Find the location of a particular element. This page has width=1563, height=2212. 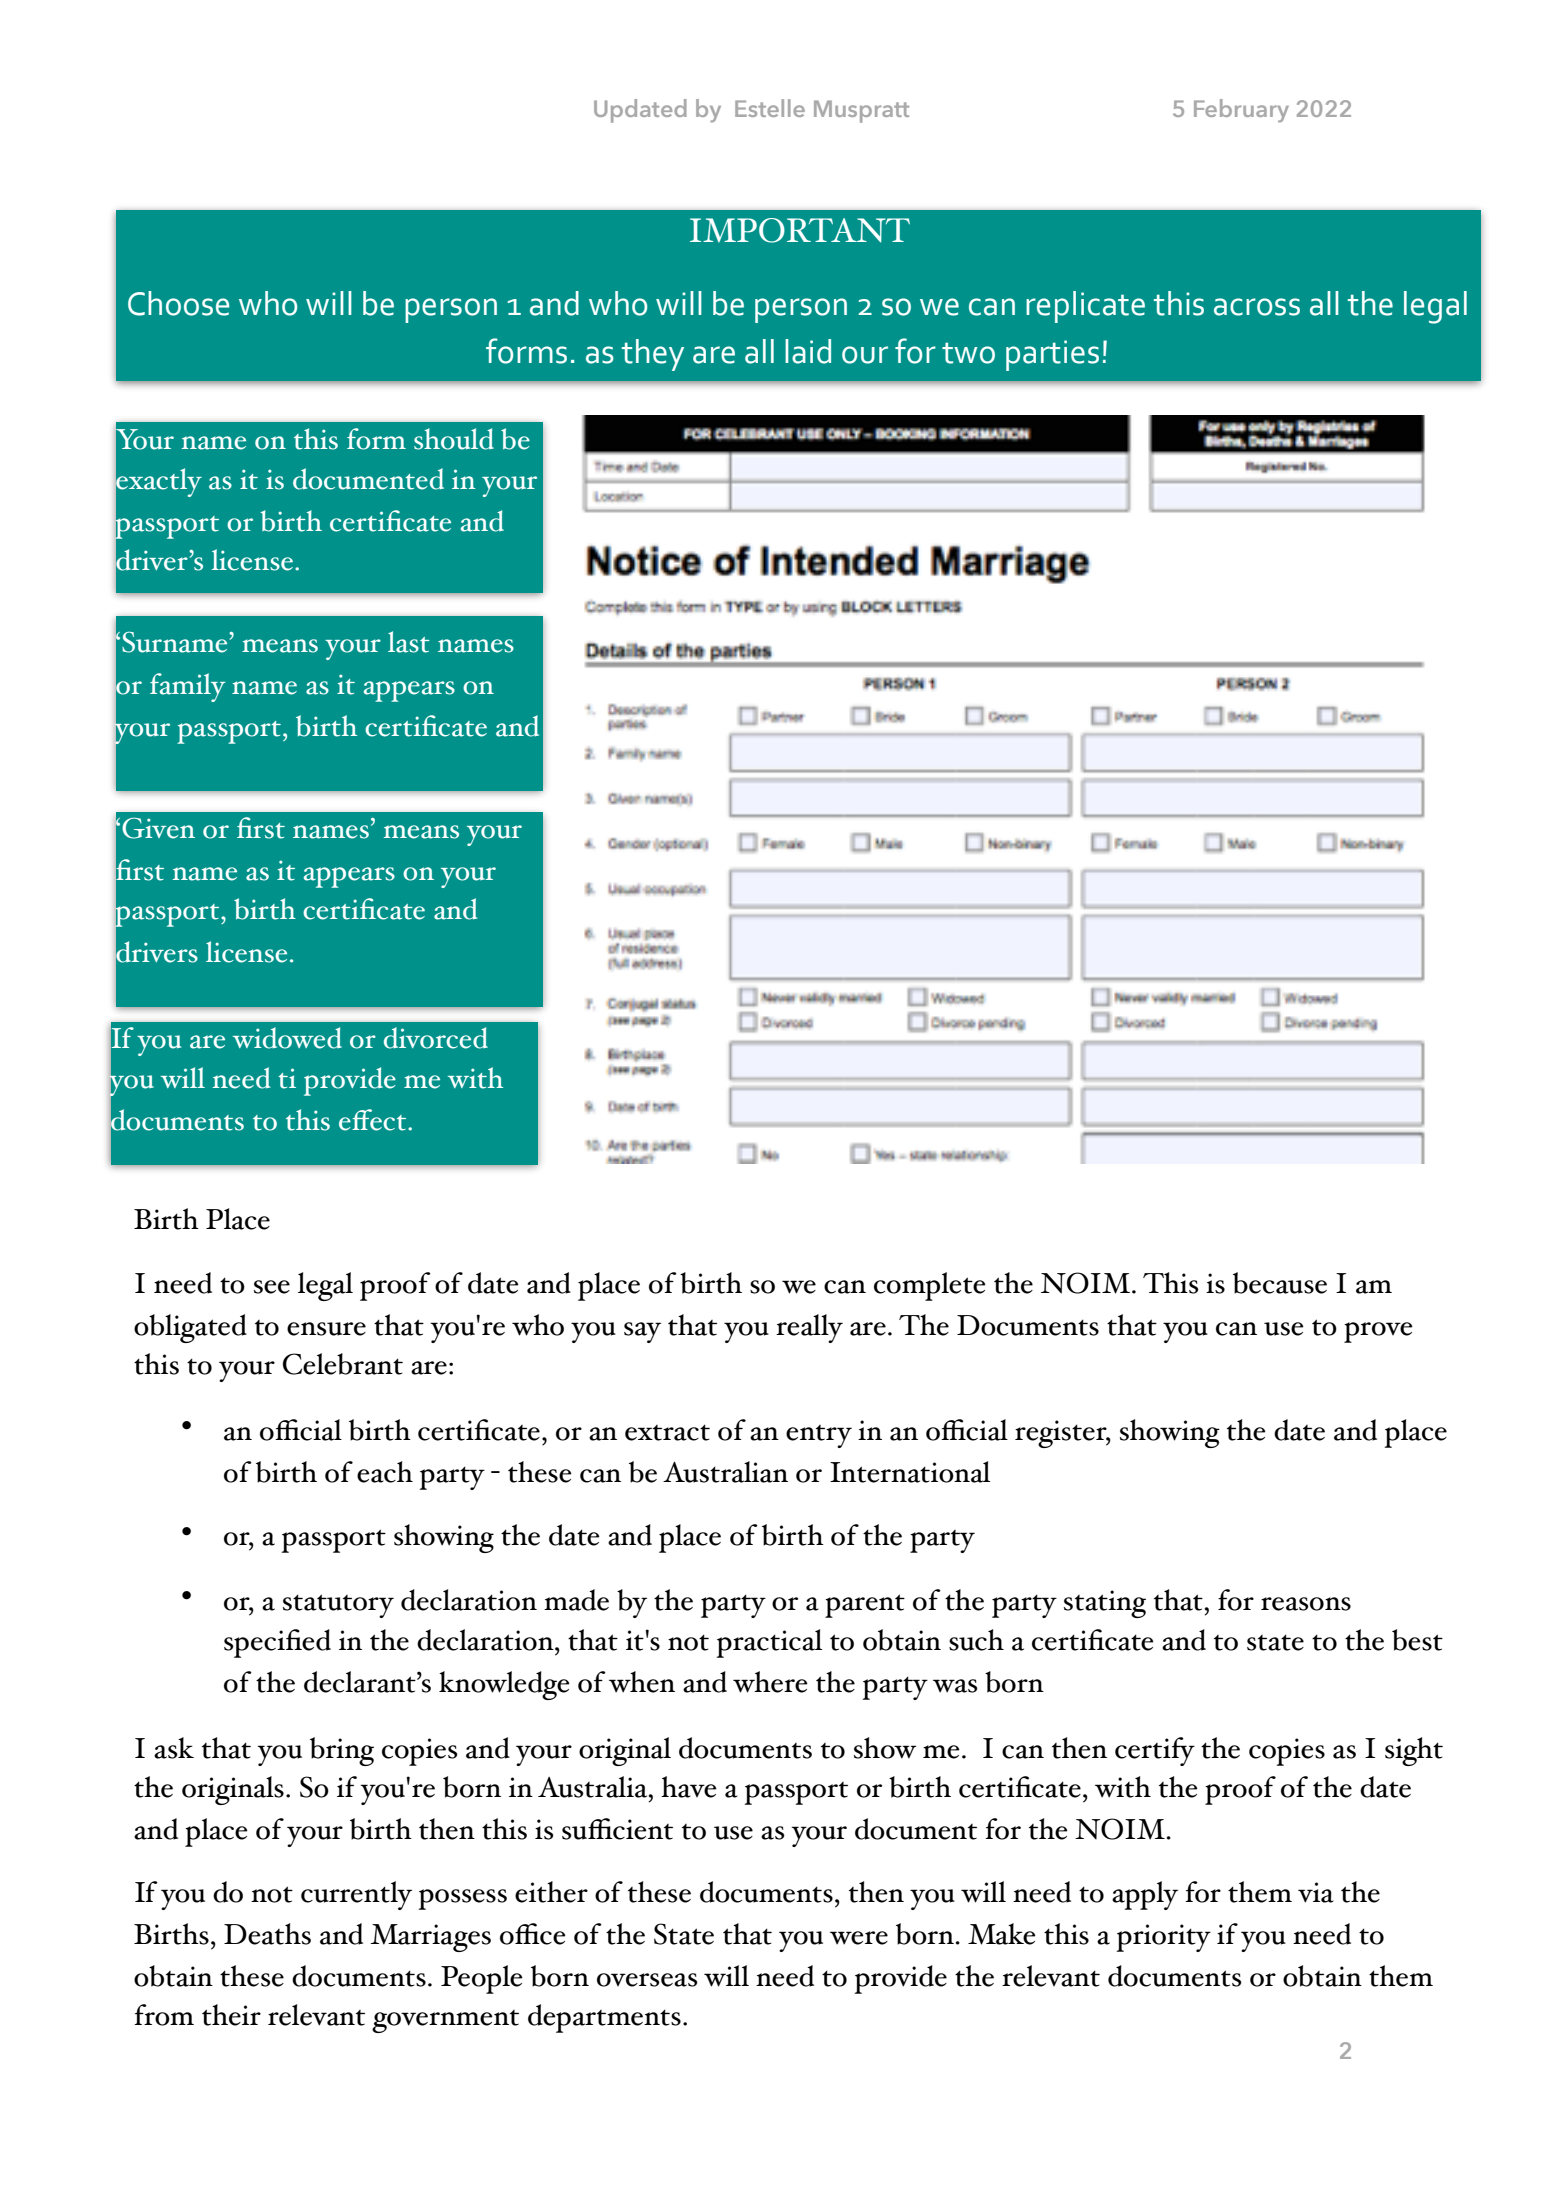

February is located at coordinates (1241, 110).
